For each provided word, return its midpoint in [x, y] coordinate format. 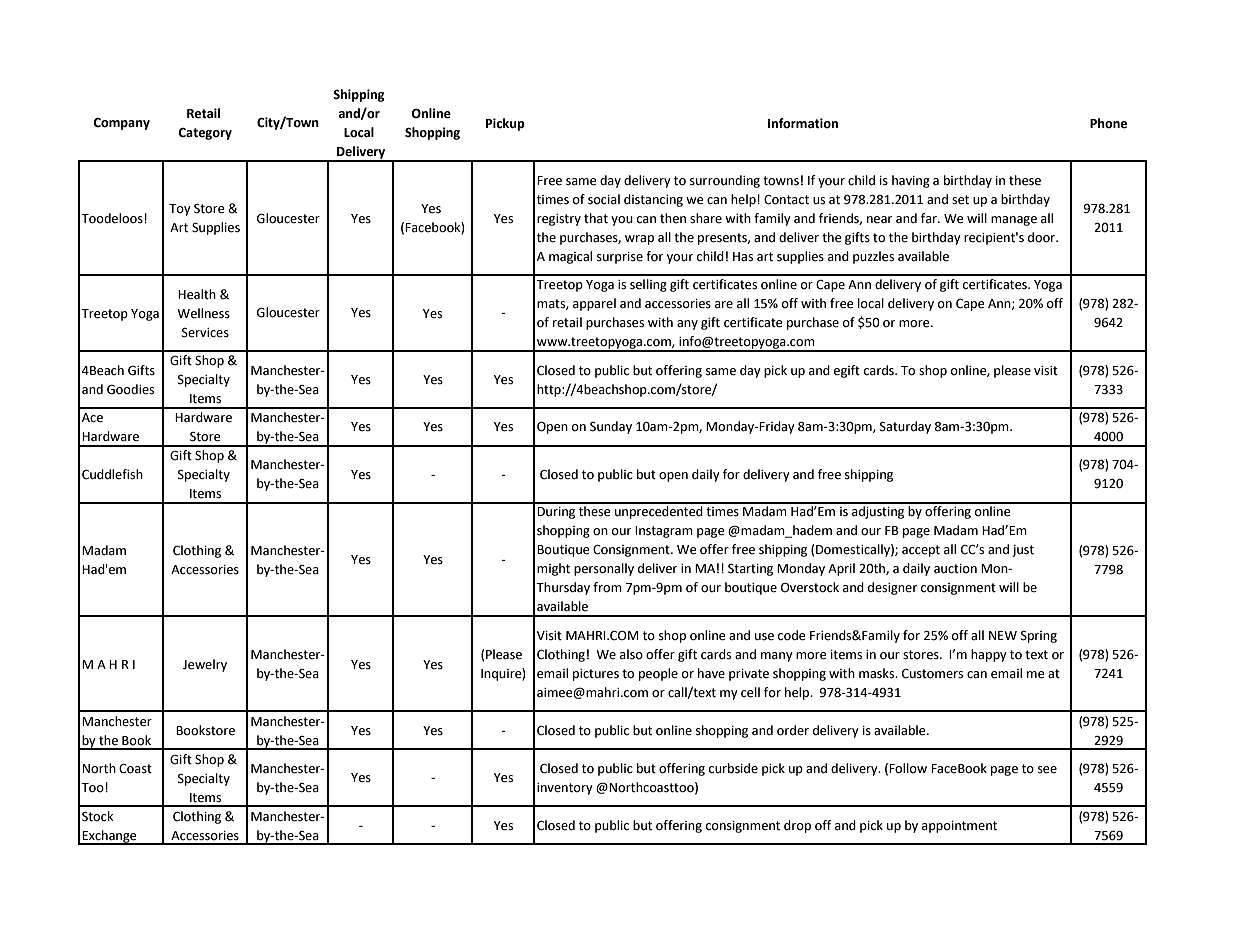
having [911, 181]
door [1043, 237]
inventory [565, 789]
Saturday [905, 427]
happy [989, 655]
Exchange [110, 837]
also [631, 654]
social [604, 199]
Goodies [130, 389]
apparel [594, 304]
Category [205, 134]
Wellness [203, 313]
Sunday [611, 427]
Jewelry [205, 665]
